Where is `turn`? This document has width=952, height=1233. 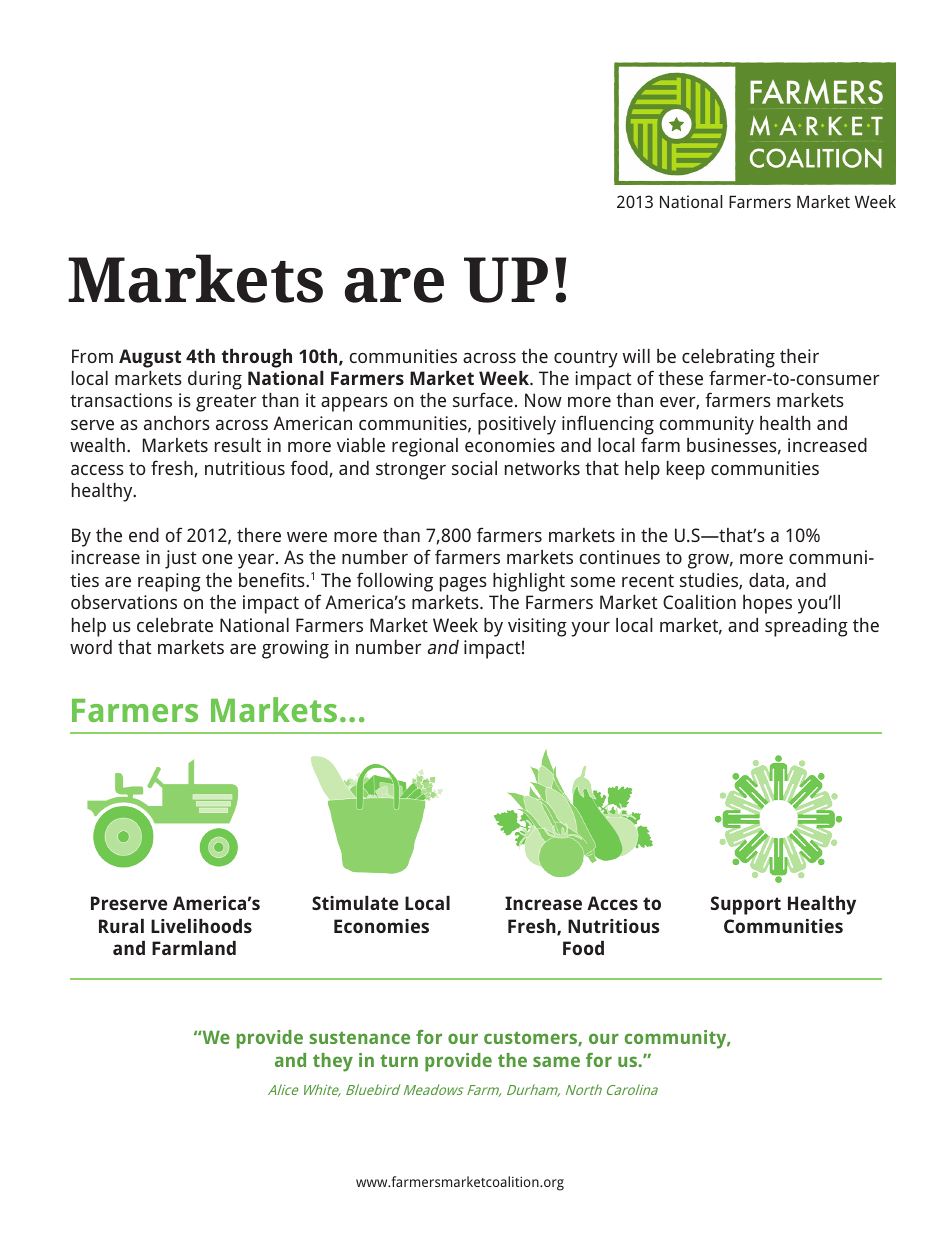
turn is located at coordinates (399, 1060).
